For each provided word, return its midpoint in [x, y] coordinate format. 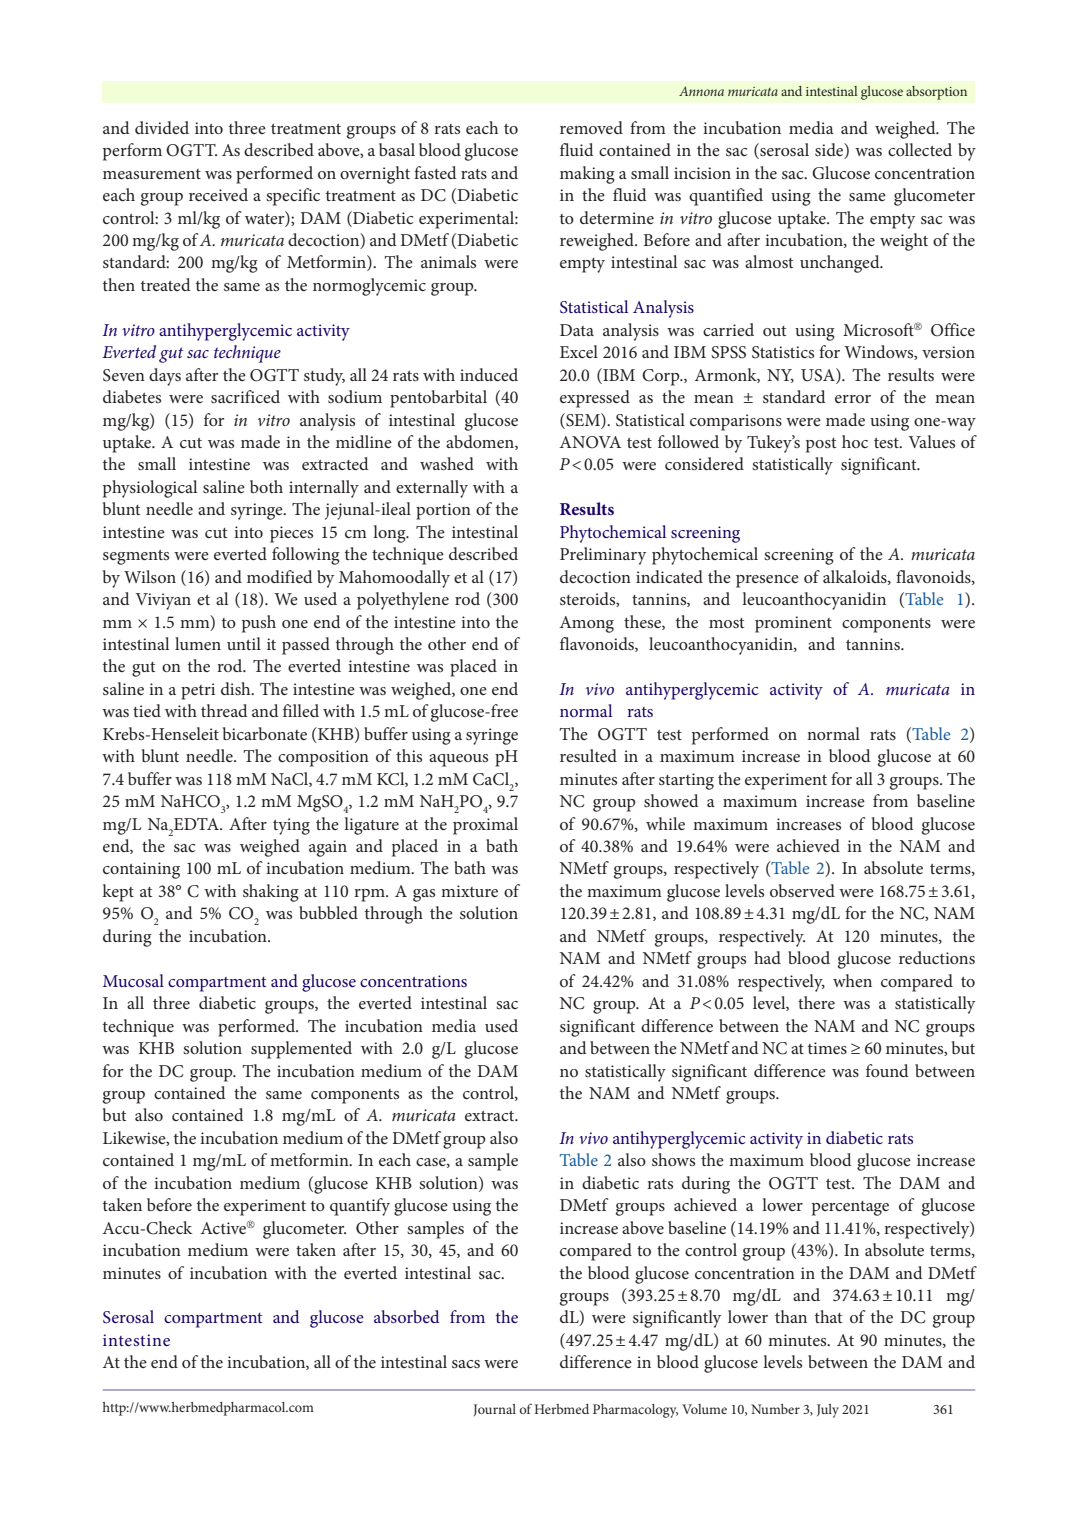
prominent [793, 624]
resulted [588, 755]
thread [224, 710]
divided [162, 127]
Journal [495, 1410]
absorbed [407, 1316]
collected [920, 149]
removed [591, 127]
